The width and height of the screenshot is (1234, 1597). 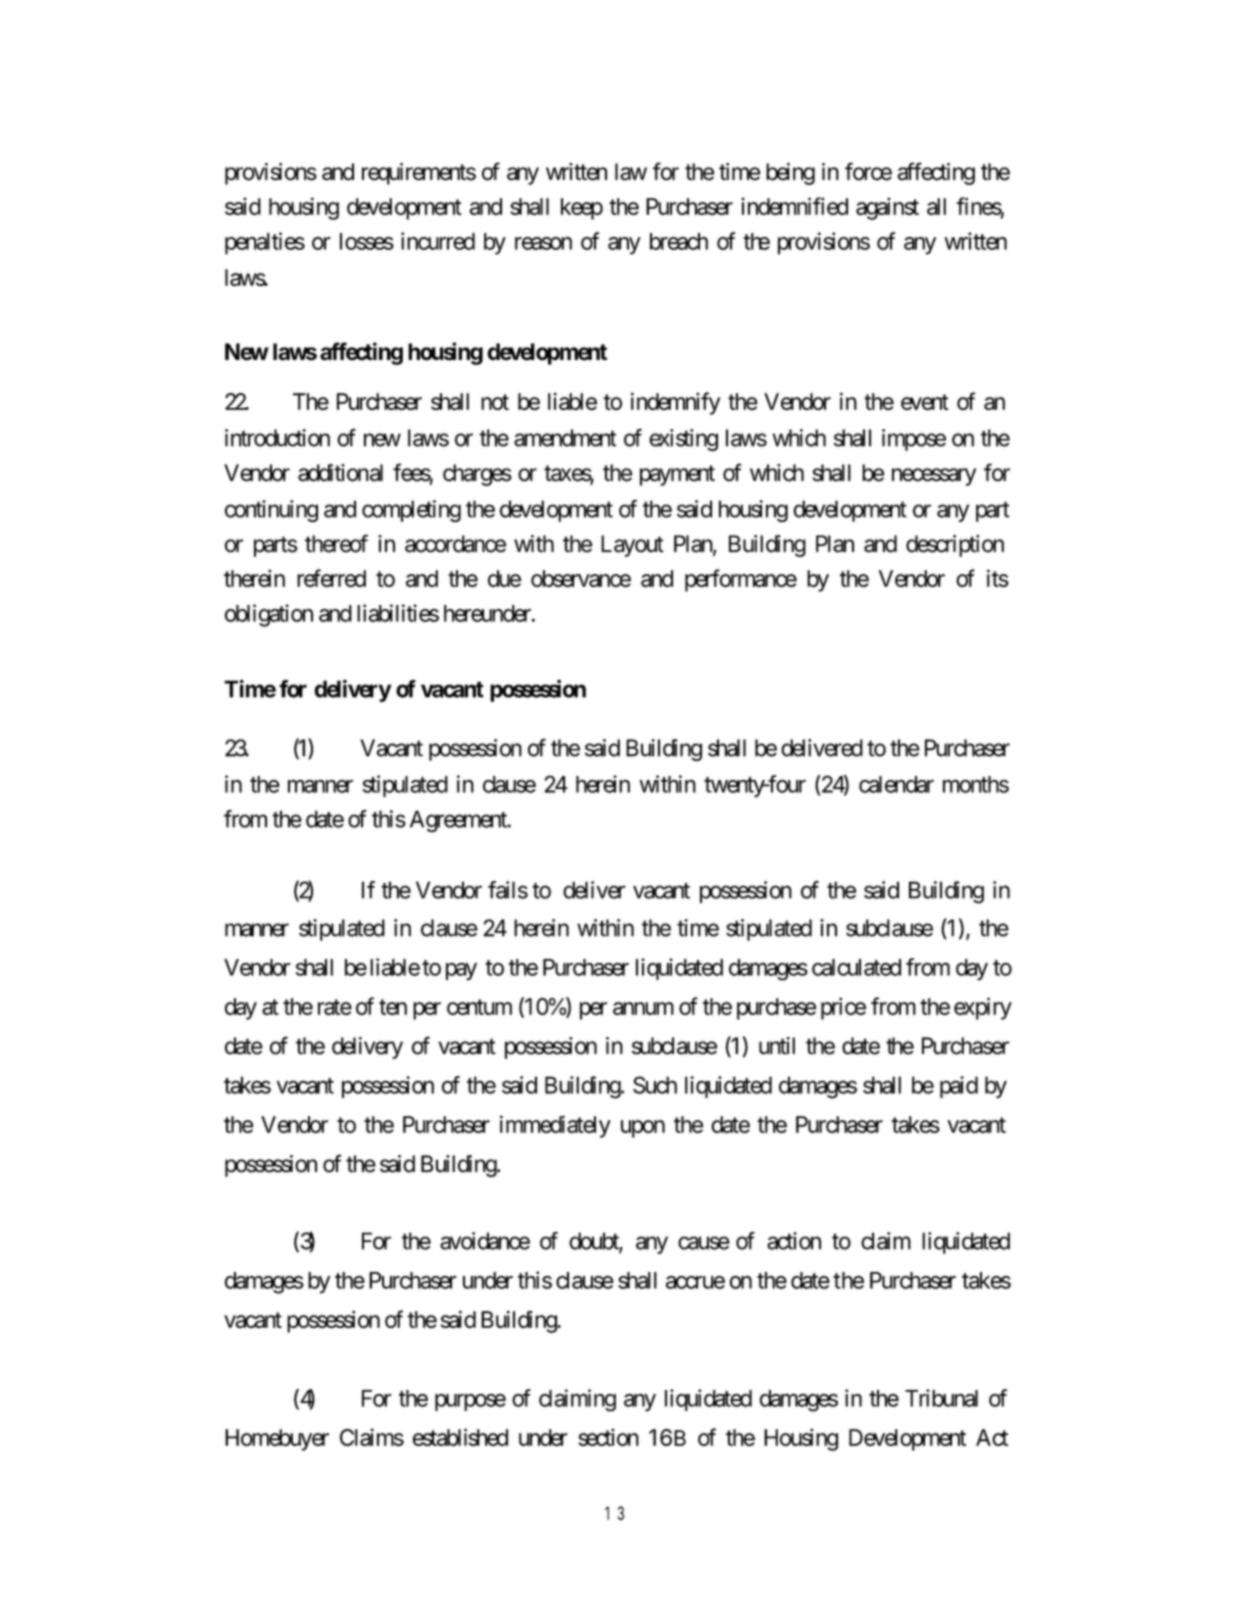 I want to click on upon, so click(x=643, y=1129).
